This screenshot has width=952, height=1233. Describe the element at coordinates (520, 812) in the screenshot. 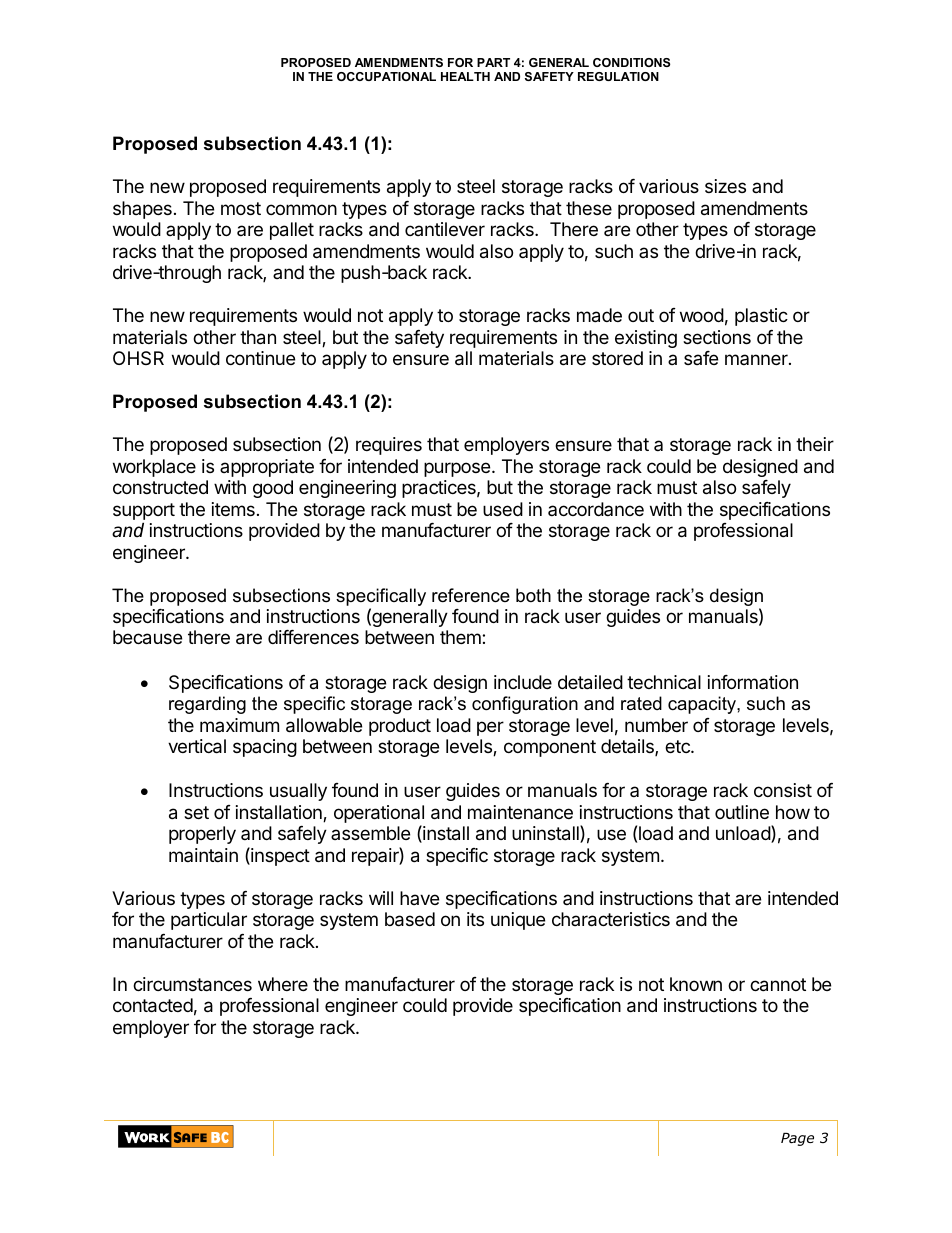

I see `maintenance` at that location.
